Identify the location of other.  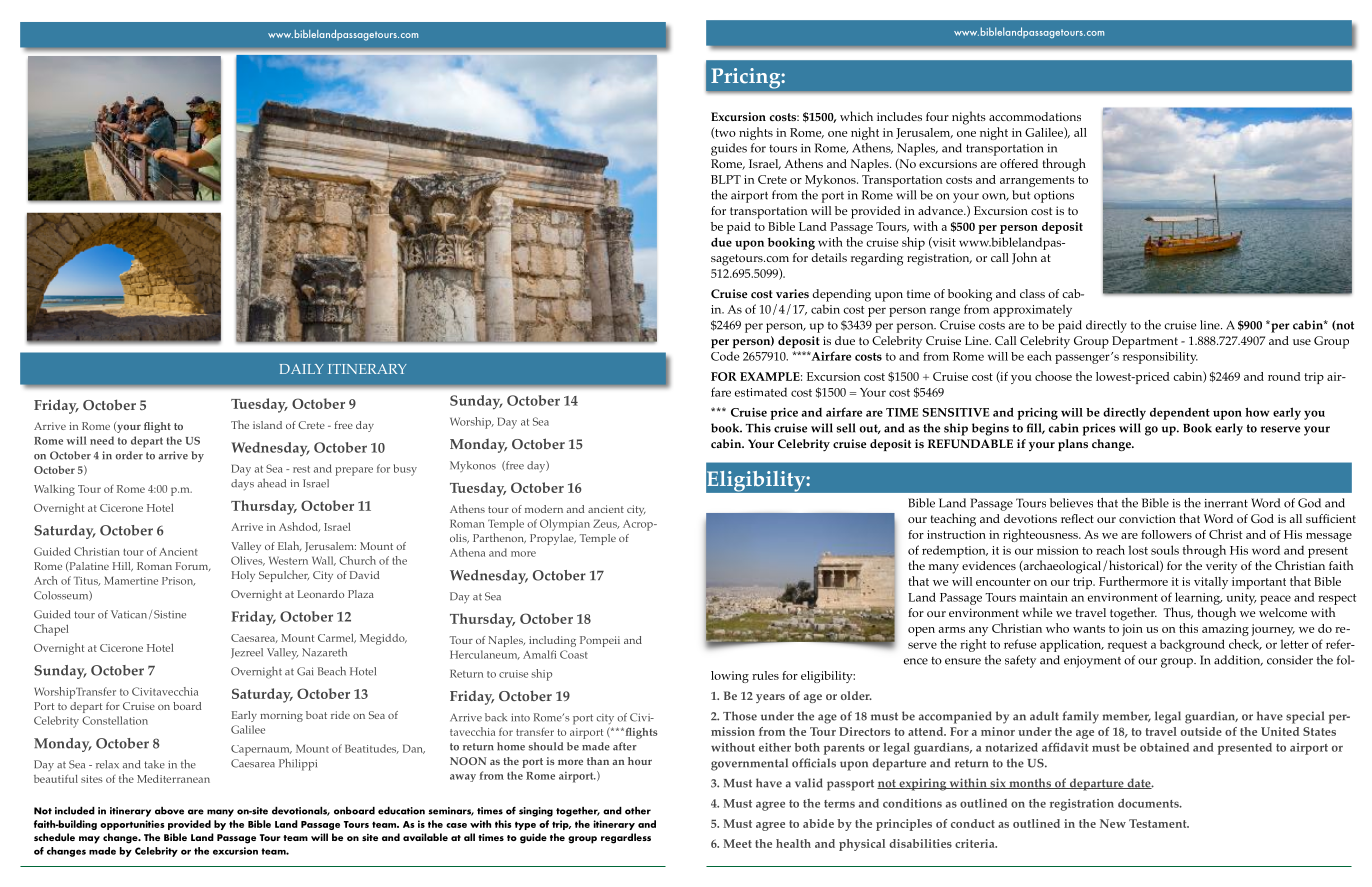
(638, 811).
